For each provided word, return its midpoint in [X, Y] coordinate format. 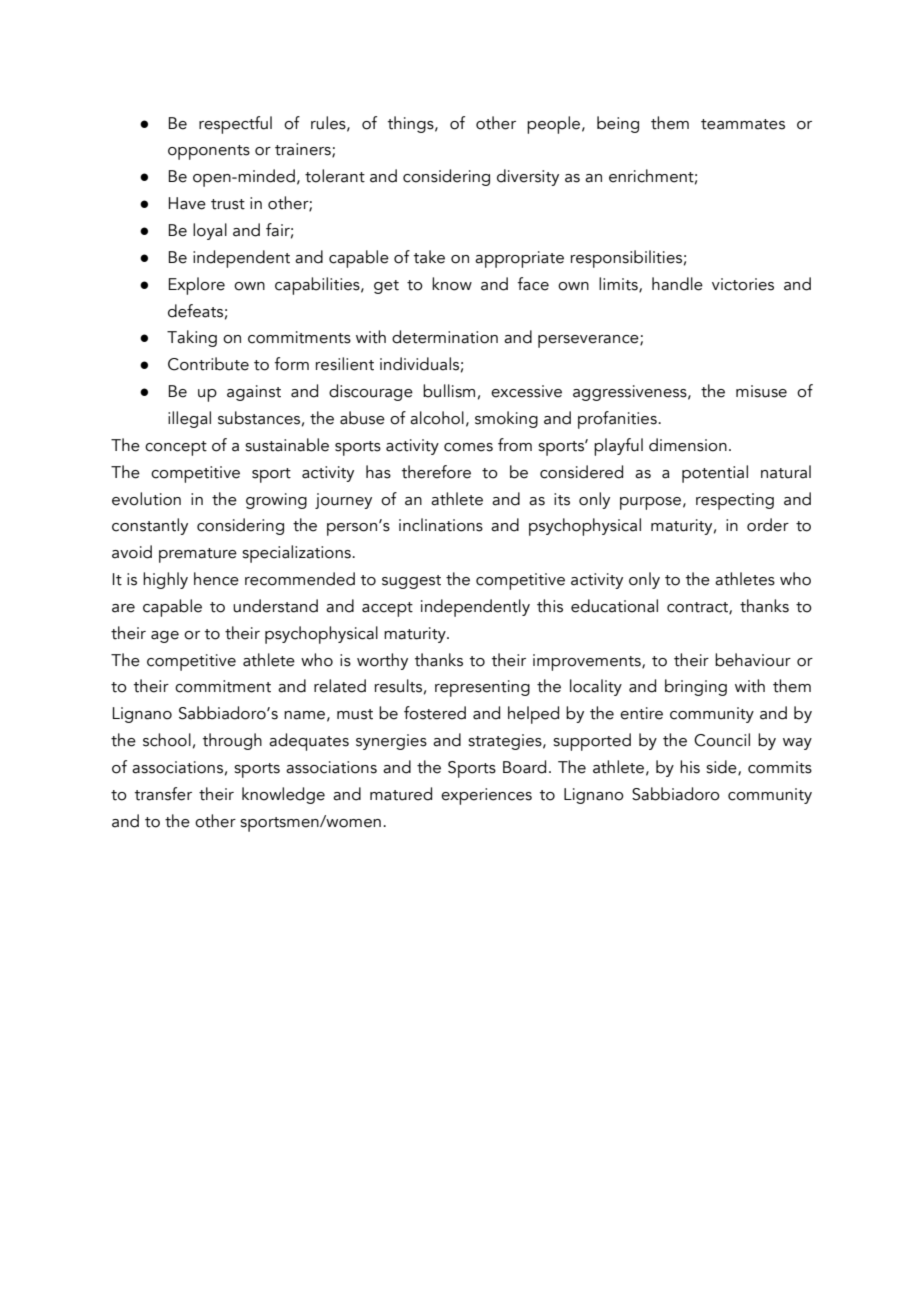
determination [445, 337]
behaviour [753, 660]
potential [715, 474]
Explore [197, 286]
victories [743, 284]
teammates [743, 124]
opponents [209, 152]
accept [387, 609]
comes [468, 447]
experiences [486, 796]
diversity [528, 177]
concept [176, 448]
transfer [163, 794]
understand [275, 606]
